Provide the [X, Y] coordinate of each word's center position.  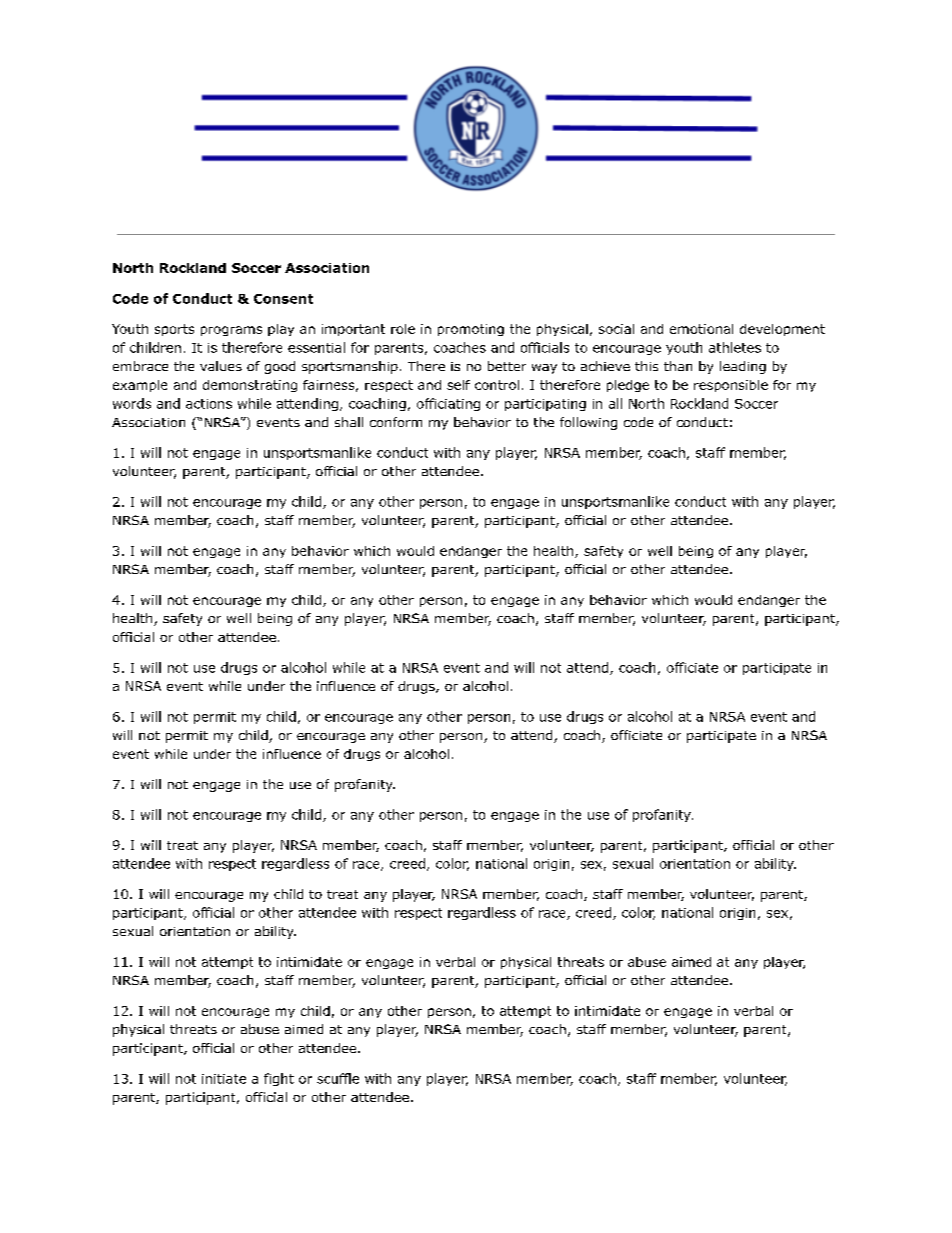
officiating [448, 404]
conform [396, 422]
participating [545, 405]
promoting [471, 330]
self [458, 385]
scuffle [338, 1078]
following [588, 423]
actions [209, 404]
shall [349, 422]
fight [279, 1079]
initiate [224, 1079]
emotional [701, 329]
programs [231, 331]
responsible [731, 386]
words [132, 403]
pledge [628, 386]
